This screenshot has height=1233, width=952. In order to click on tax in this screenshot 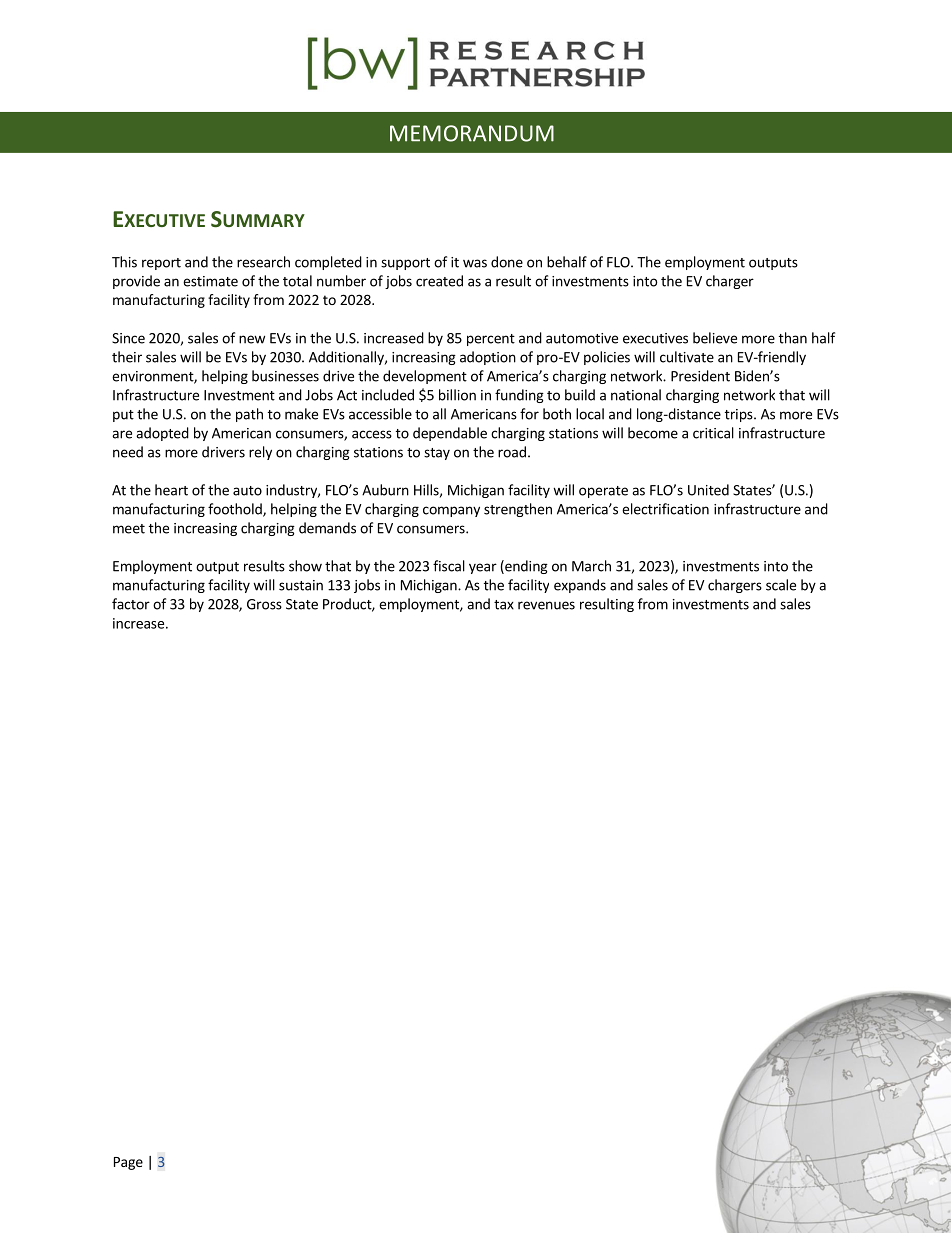, I will do `click(504, 605)`.
